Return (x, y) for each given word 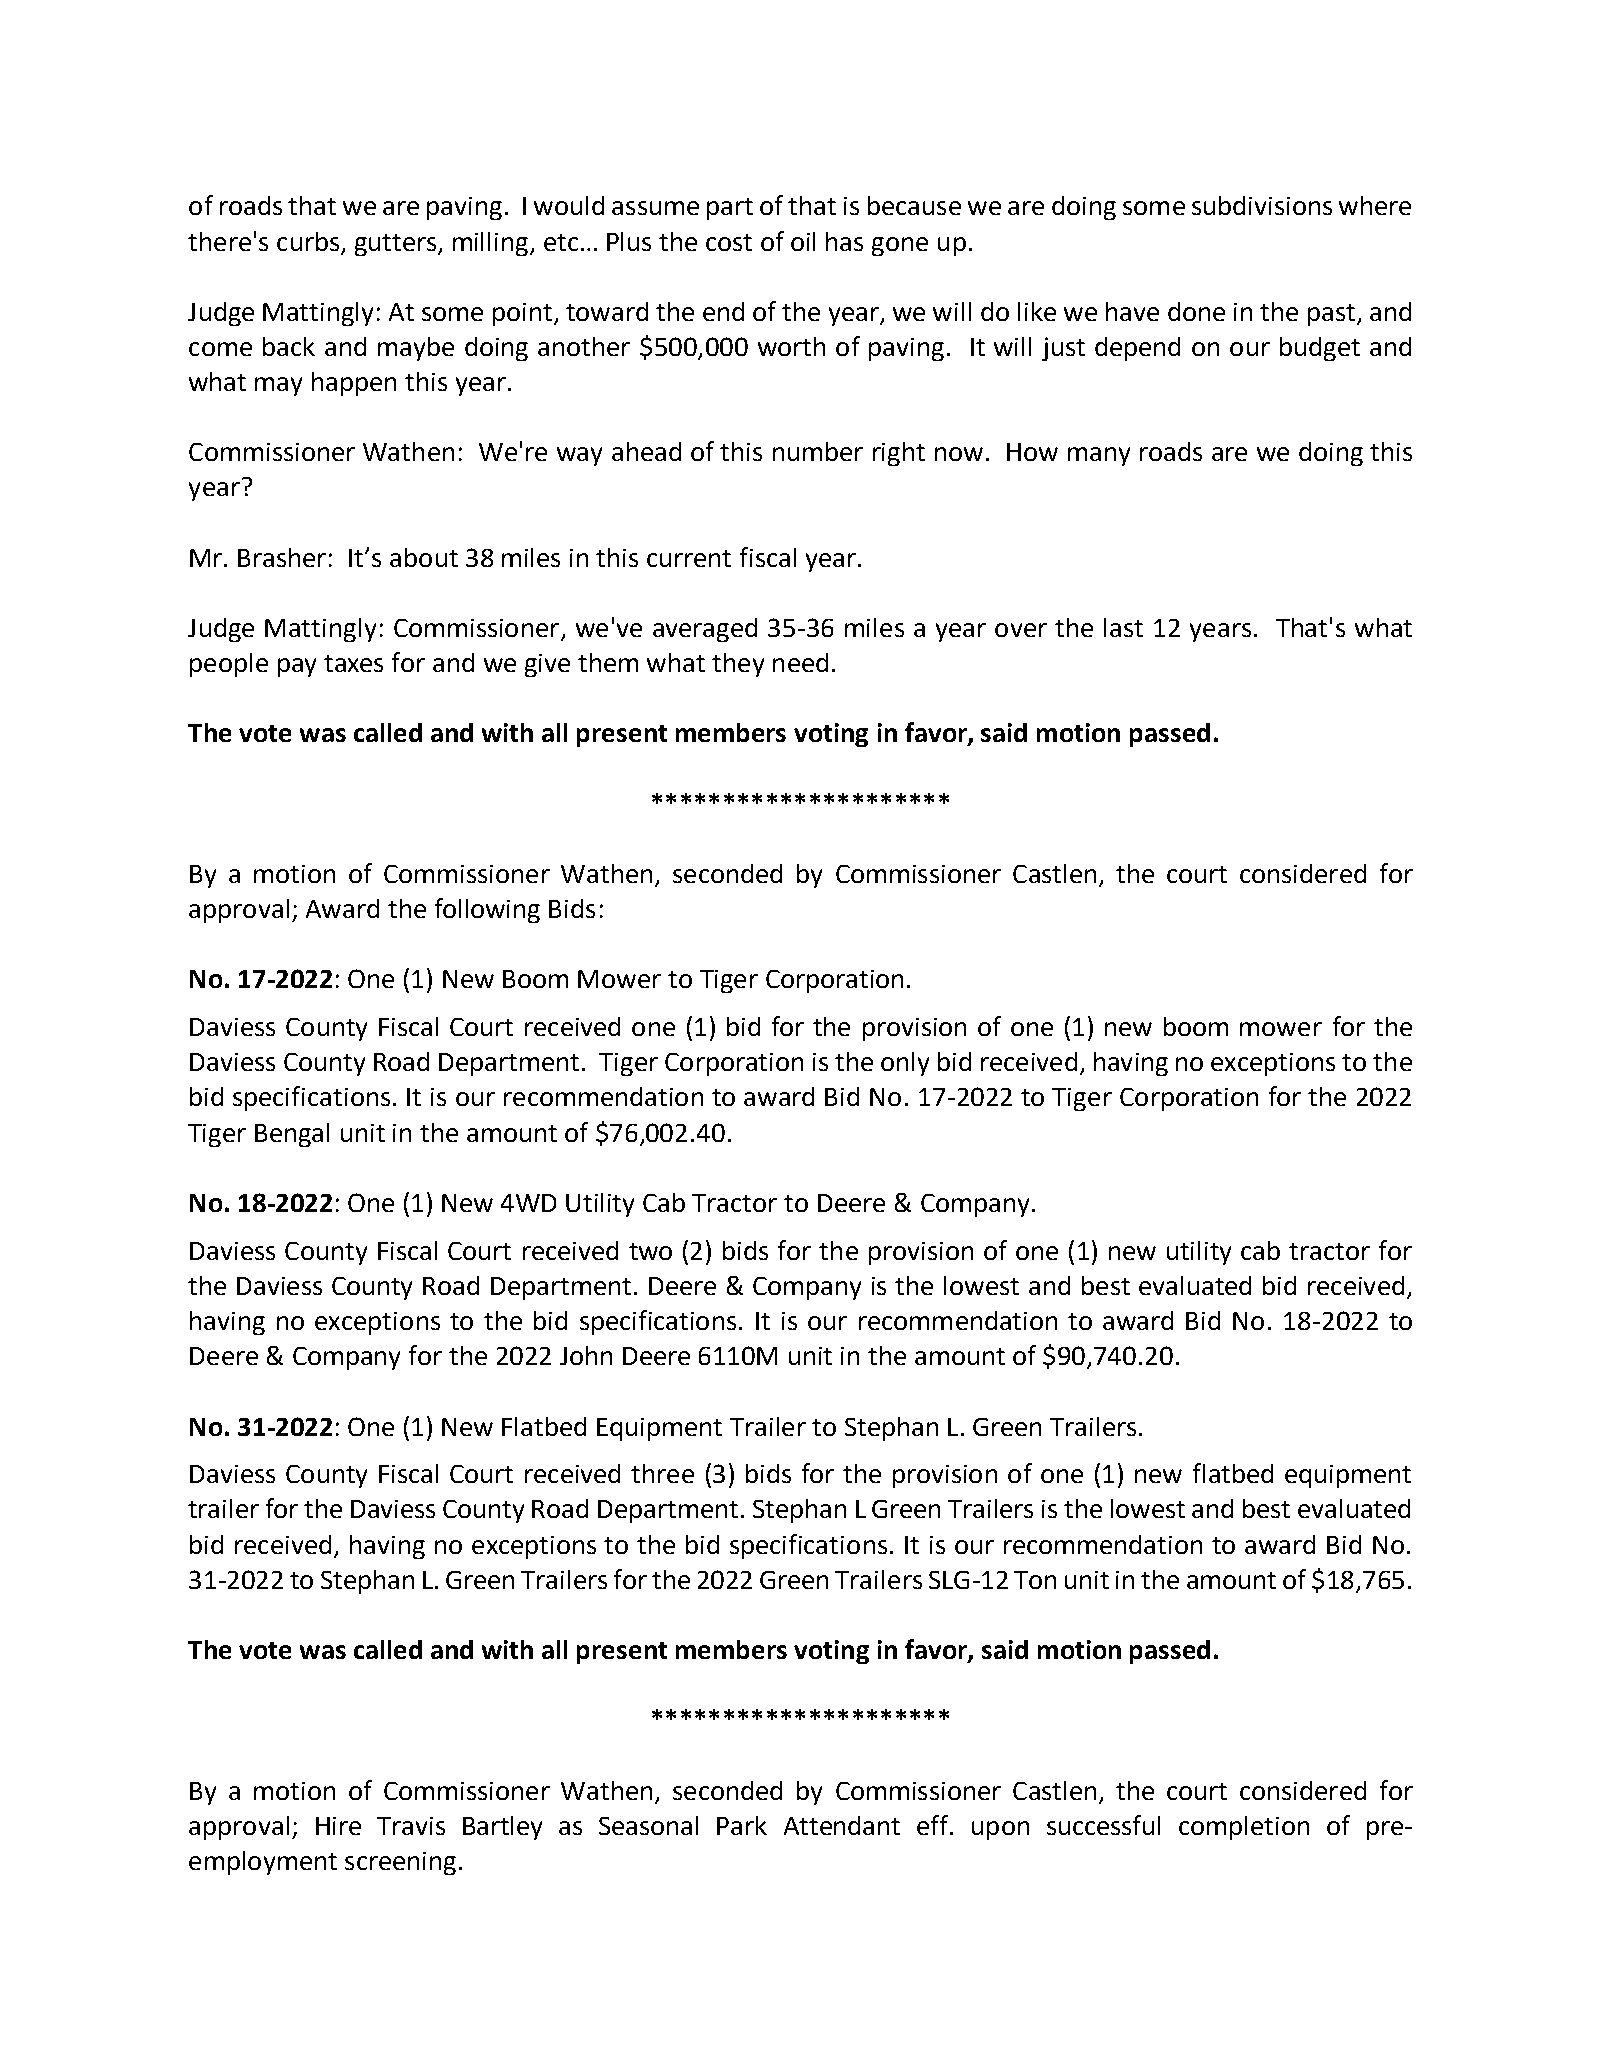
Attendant (842, 1825)
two (650, 1251)
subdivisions (1262, 205)
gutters (397, 245)
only (905, 1064)
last (1123, 627)
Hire (338, 1826)
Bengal (292, 1135)
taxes (353, 663)
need (800, 662)
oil (803, 241)
